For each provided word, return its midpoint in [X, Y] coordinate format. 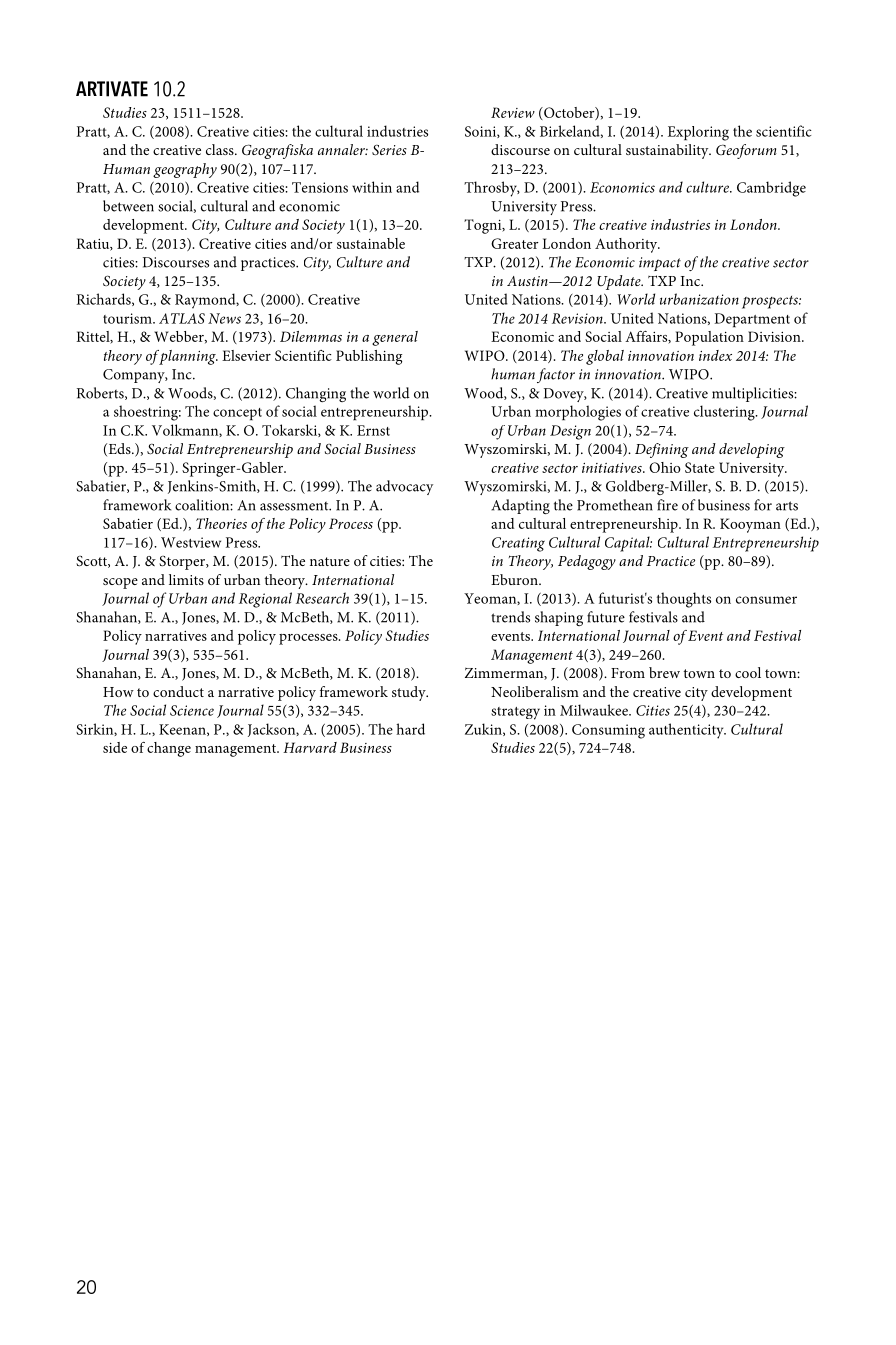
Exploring [698, 133]
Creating [518, 544]
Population [709, 338]
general [395, 338]
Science [192, 710]
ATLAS [182, 318]
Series [389, 150]
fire [667, 505]
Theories [221, 523]
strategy [515, 713]
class [221, 149]
